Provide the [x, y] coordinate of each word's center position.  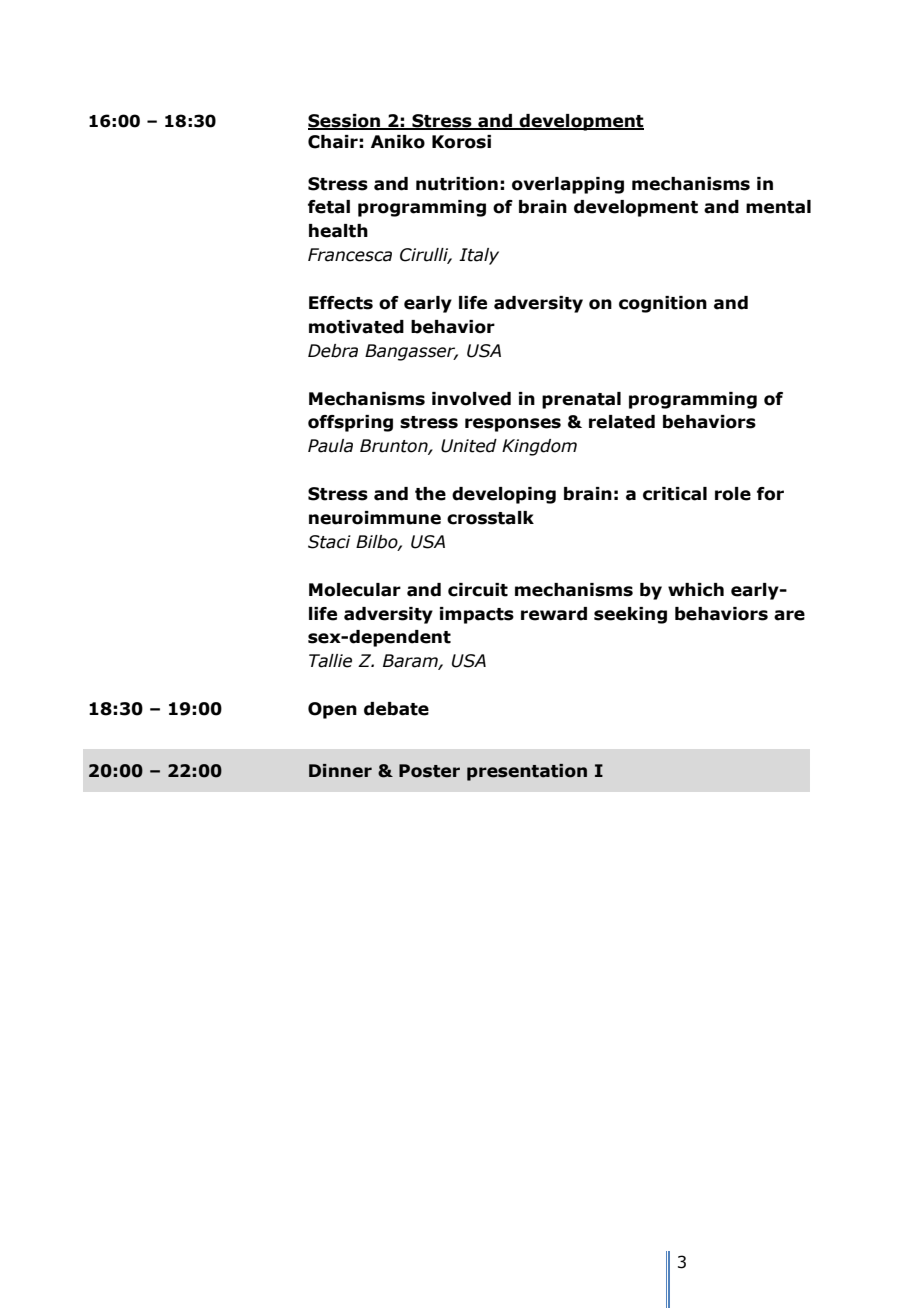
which [696, 590]
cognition [663, 304]
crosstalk [490, 518]
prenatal [581, 400]
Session [345, 122]
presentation [527, 772]
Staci [329, 542]
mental [778, 207]
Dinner [340, 771]
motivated [356, 327]
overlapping [568, 185]
